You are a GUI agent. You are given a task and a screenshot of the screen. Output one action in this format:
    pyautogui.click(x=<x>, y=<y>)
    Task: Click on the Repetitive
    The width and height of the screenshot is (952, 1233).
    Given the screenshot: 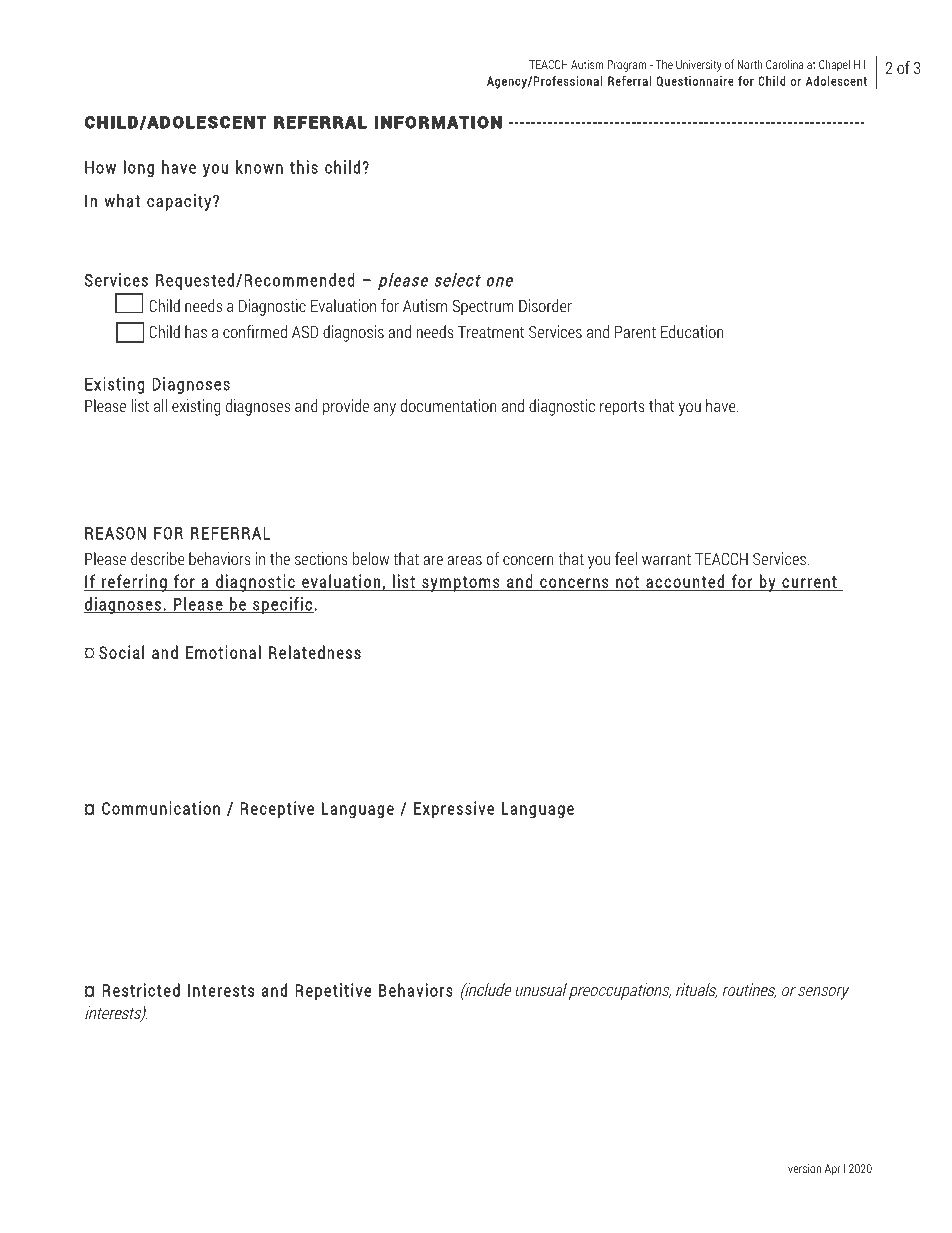 What is the action you would take?
    pyautogui.click(x=333, y=991)
